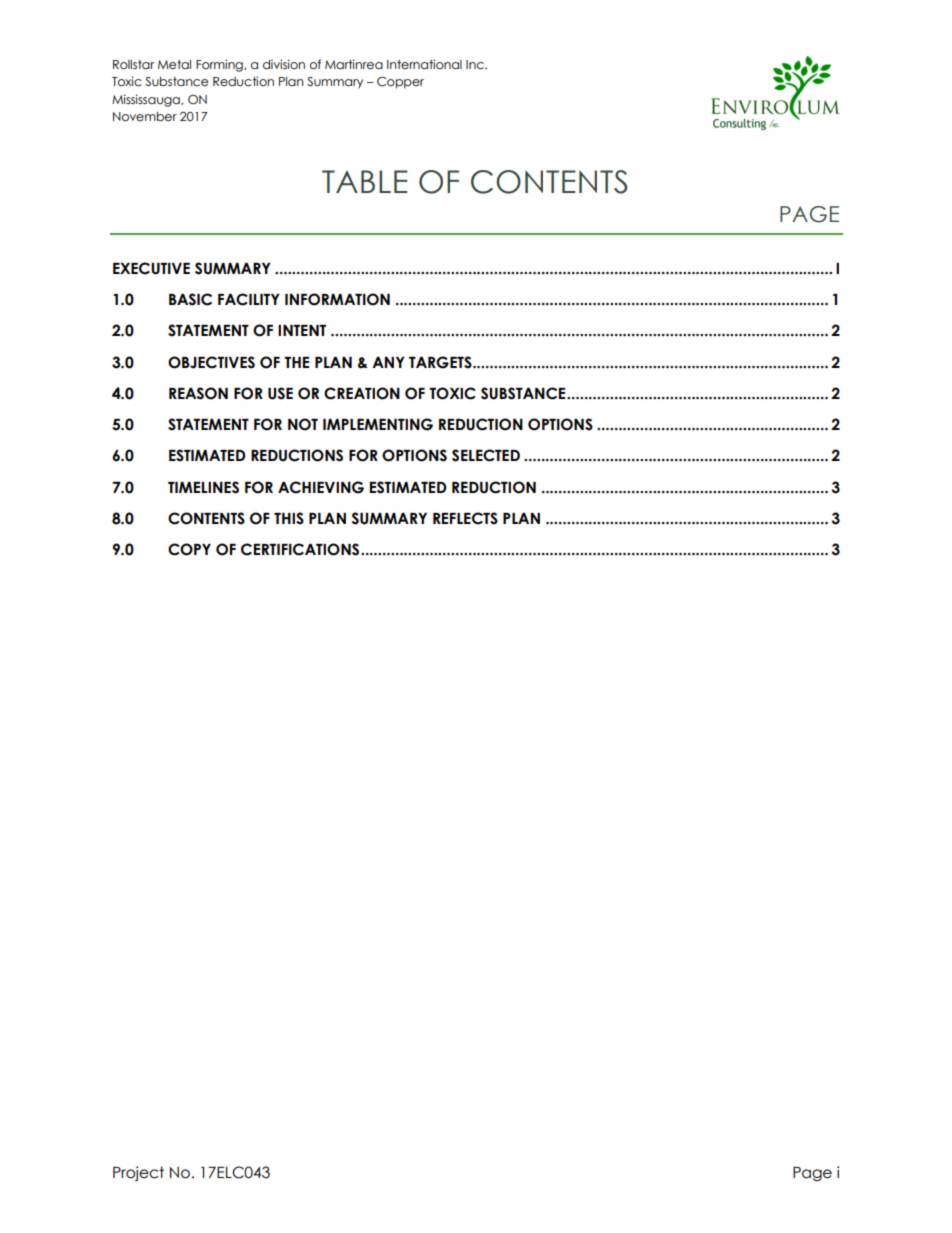 The width and height of the screenshot is (952, 1233). What do you see at coordinates (198, 393) in the screenshot?
I see `REASON` at bounding box center [198, 393].
